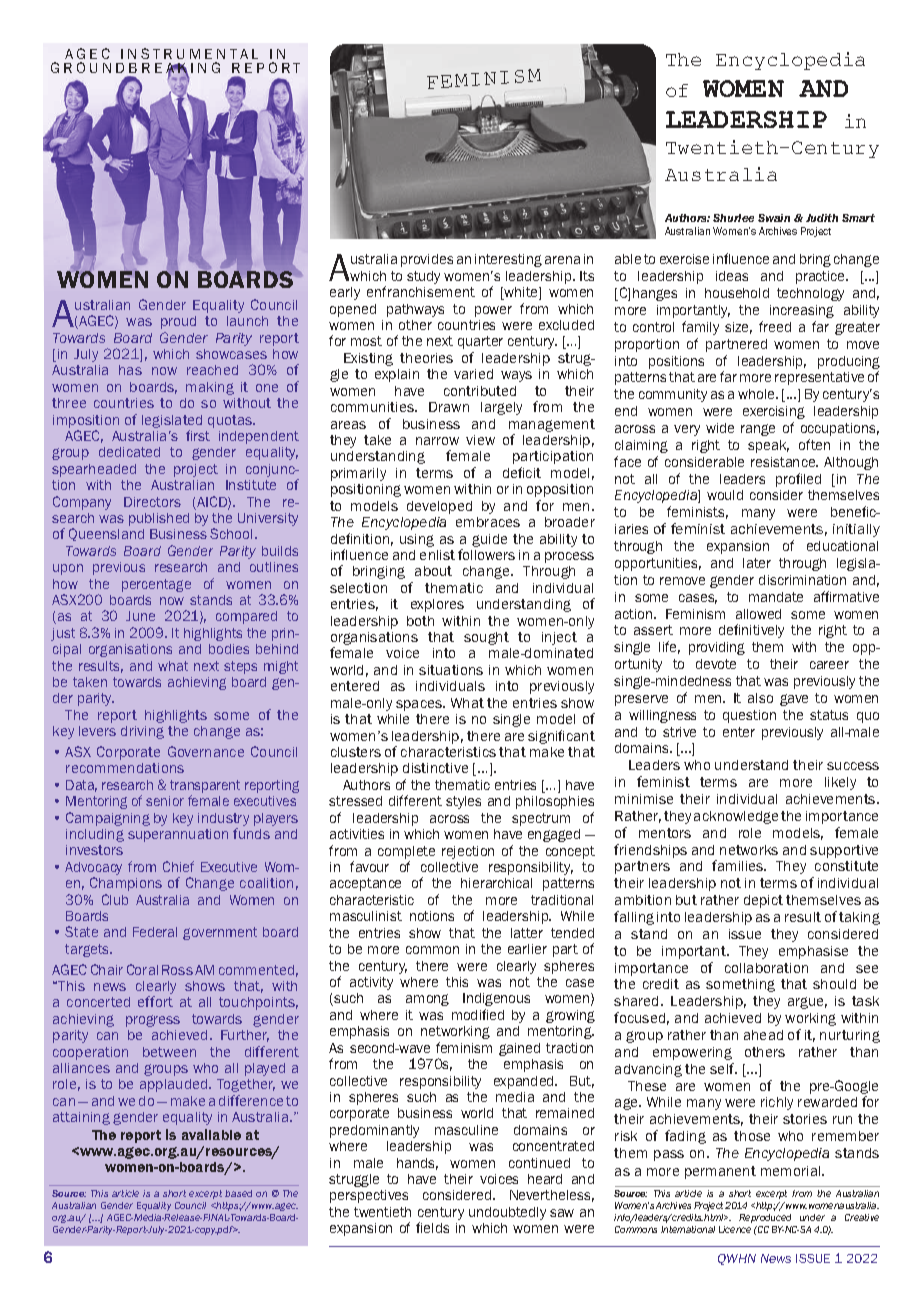 Image resolution: width=924 pixels, height=1308 pixels. Describe the element at coordinates (507, 1213) in the image. I see `undoubtedly` at that location.
